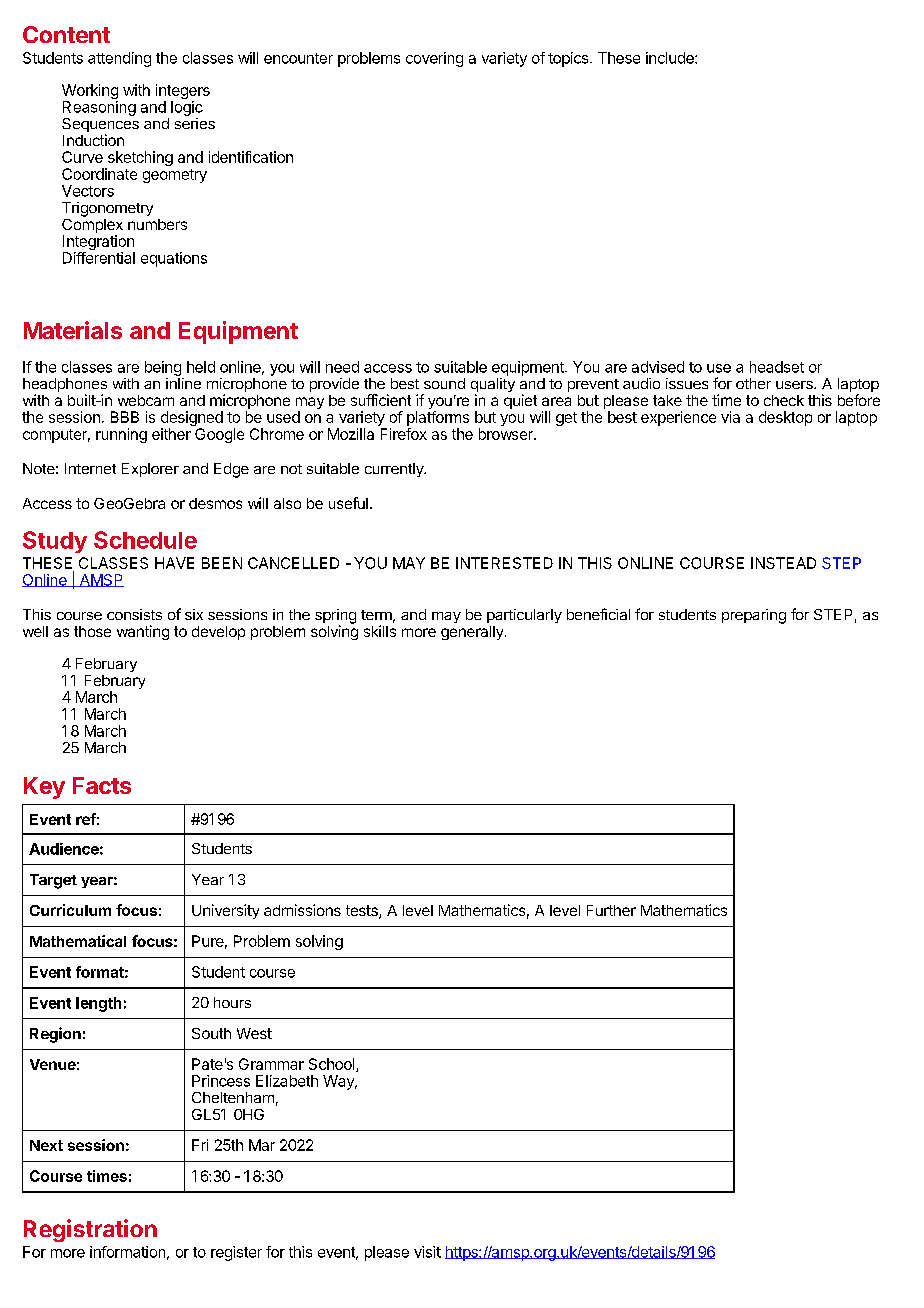 This image has width=924, height=1308. I want to click on sound, so click(444, 383).
